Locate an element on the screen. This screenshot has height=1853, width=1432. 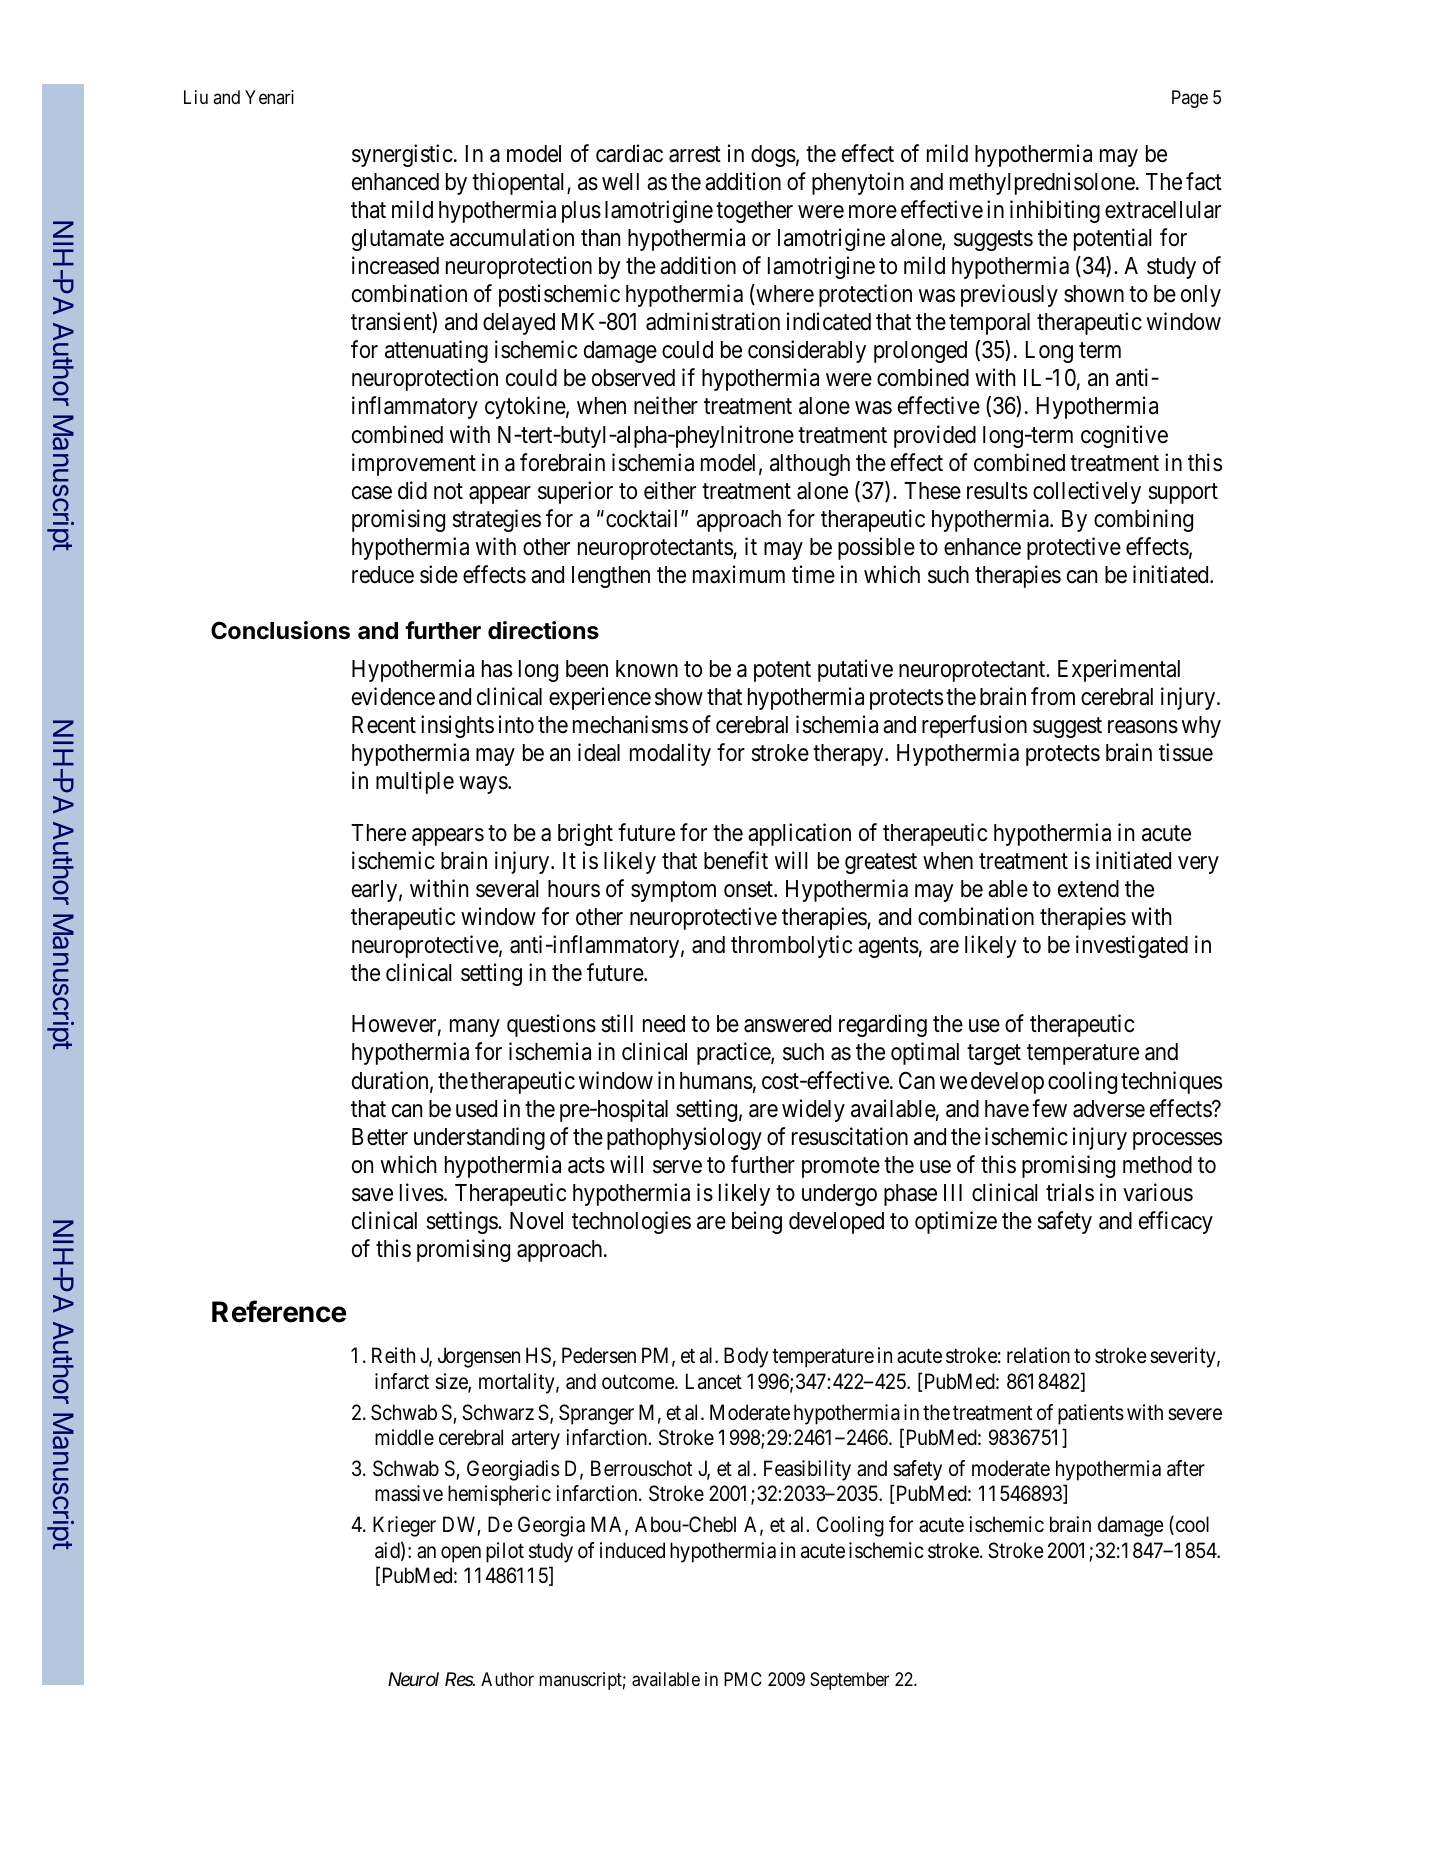
PMC is located at coordinates (743, 1679).
